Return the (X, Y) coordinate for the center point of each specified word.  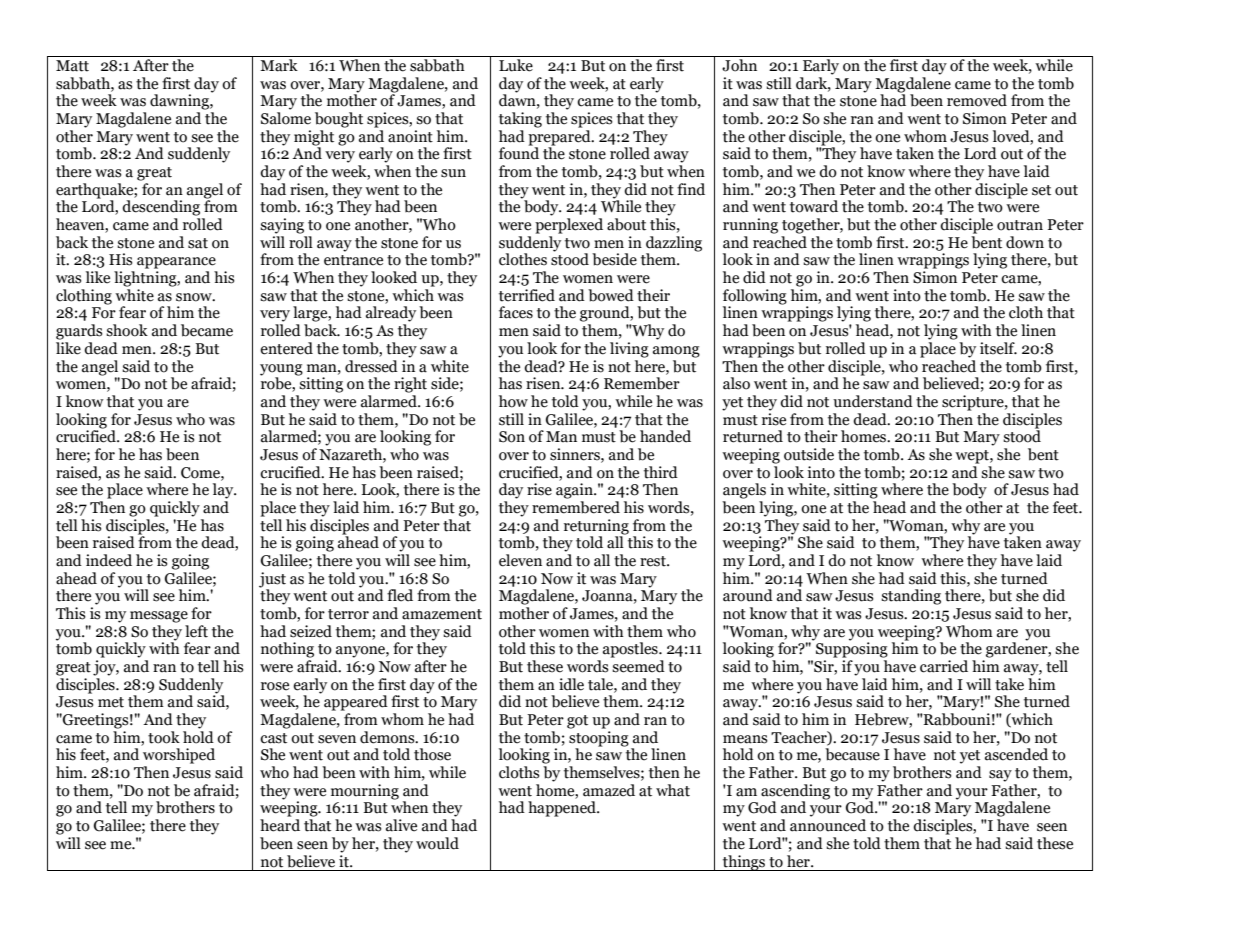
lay (224, 491)
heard (280, 825)
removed (977, 100)
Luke (516, 65)
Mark (279, 65)
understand (873, 401)
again (575, 491)
